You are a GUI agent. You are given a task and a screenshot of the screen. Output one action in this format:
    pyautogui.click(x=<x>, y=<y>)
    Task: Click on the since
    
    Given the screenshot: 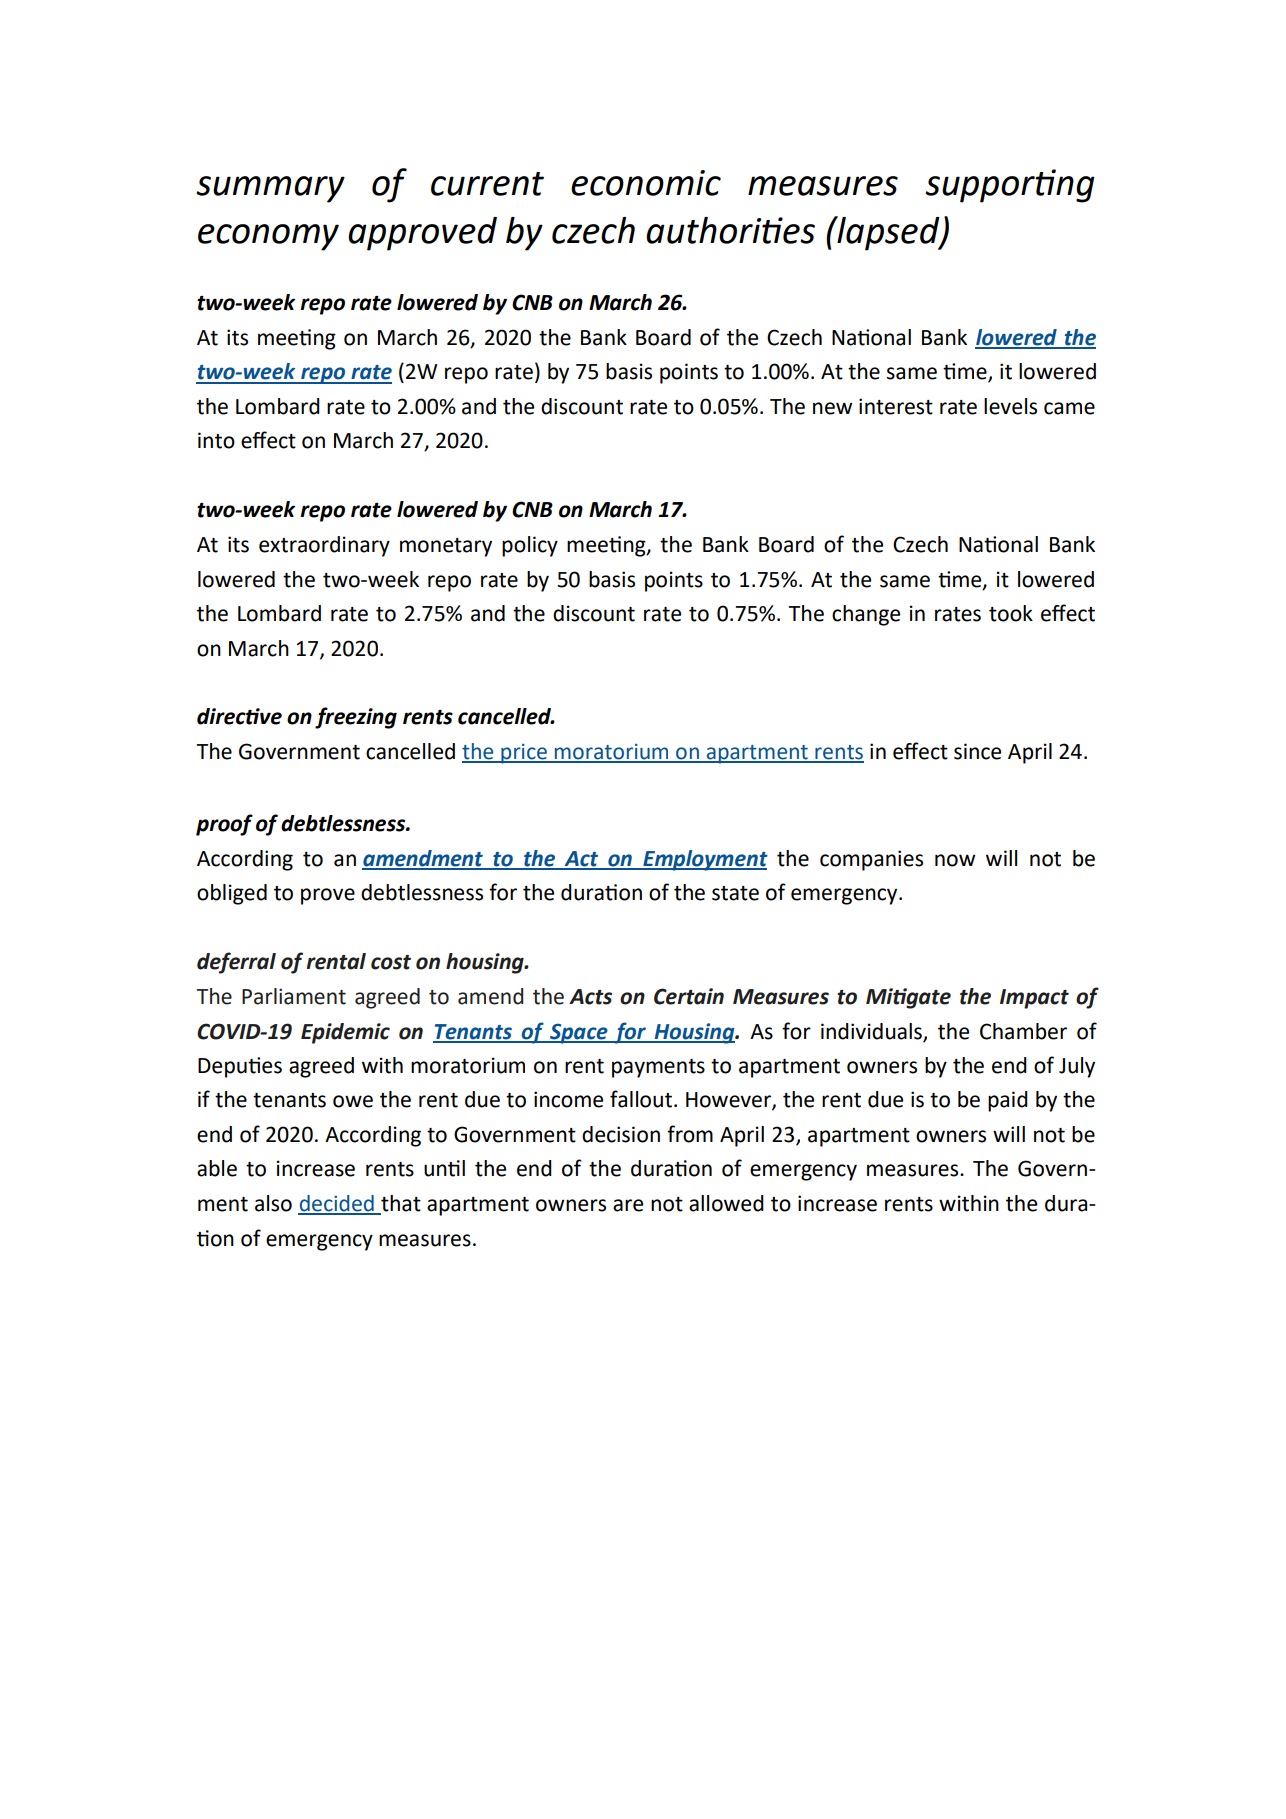 What is the action you would take?
    pyautogui.click(x=977, y=751)
